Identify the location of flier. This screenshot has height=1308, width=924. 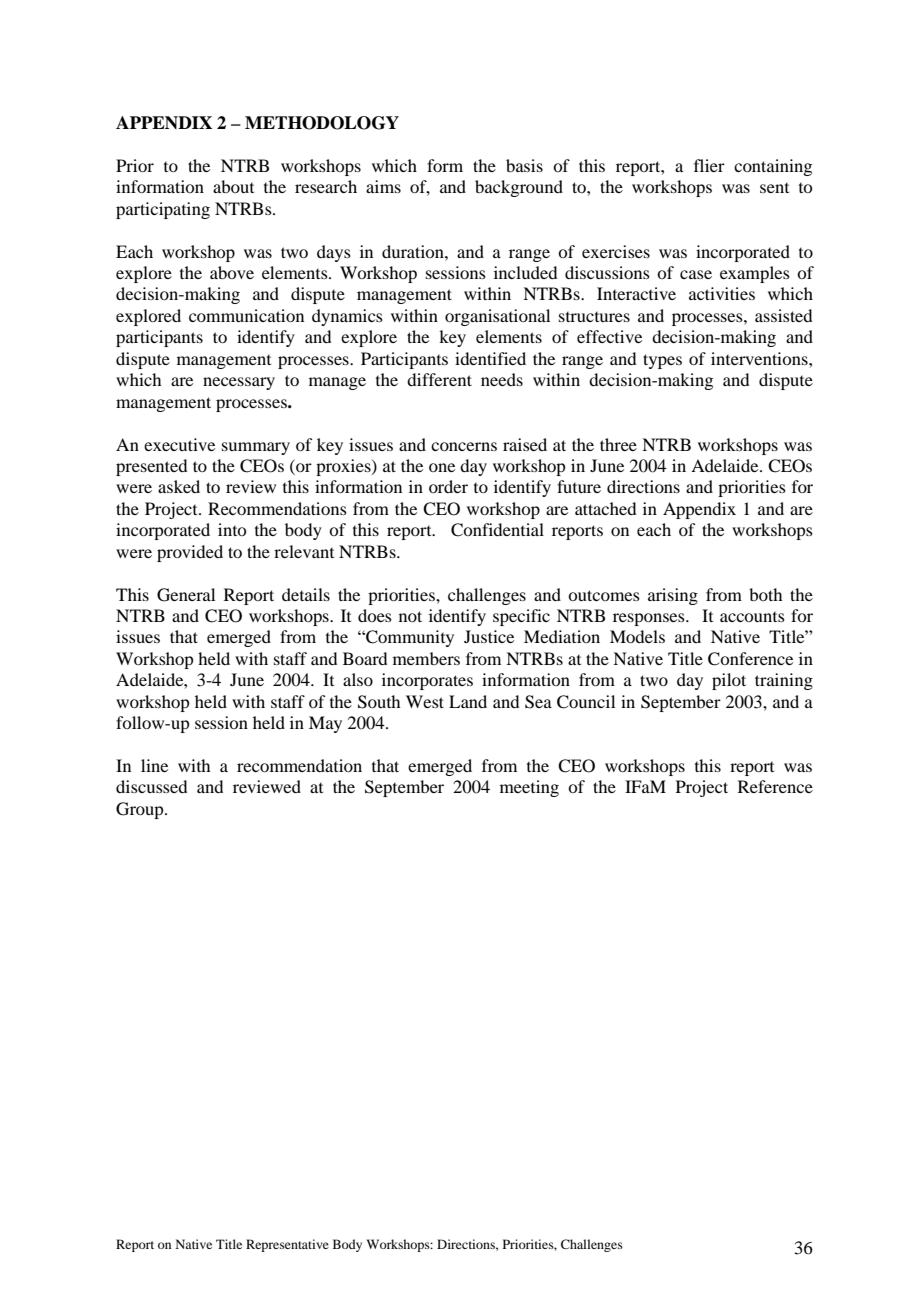
(709, 165).
